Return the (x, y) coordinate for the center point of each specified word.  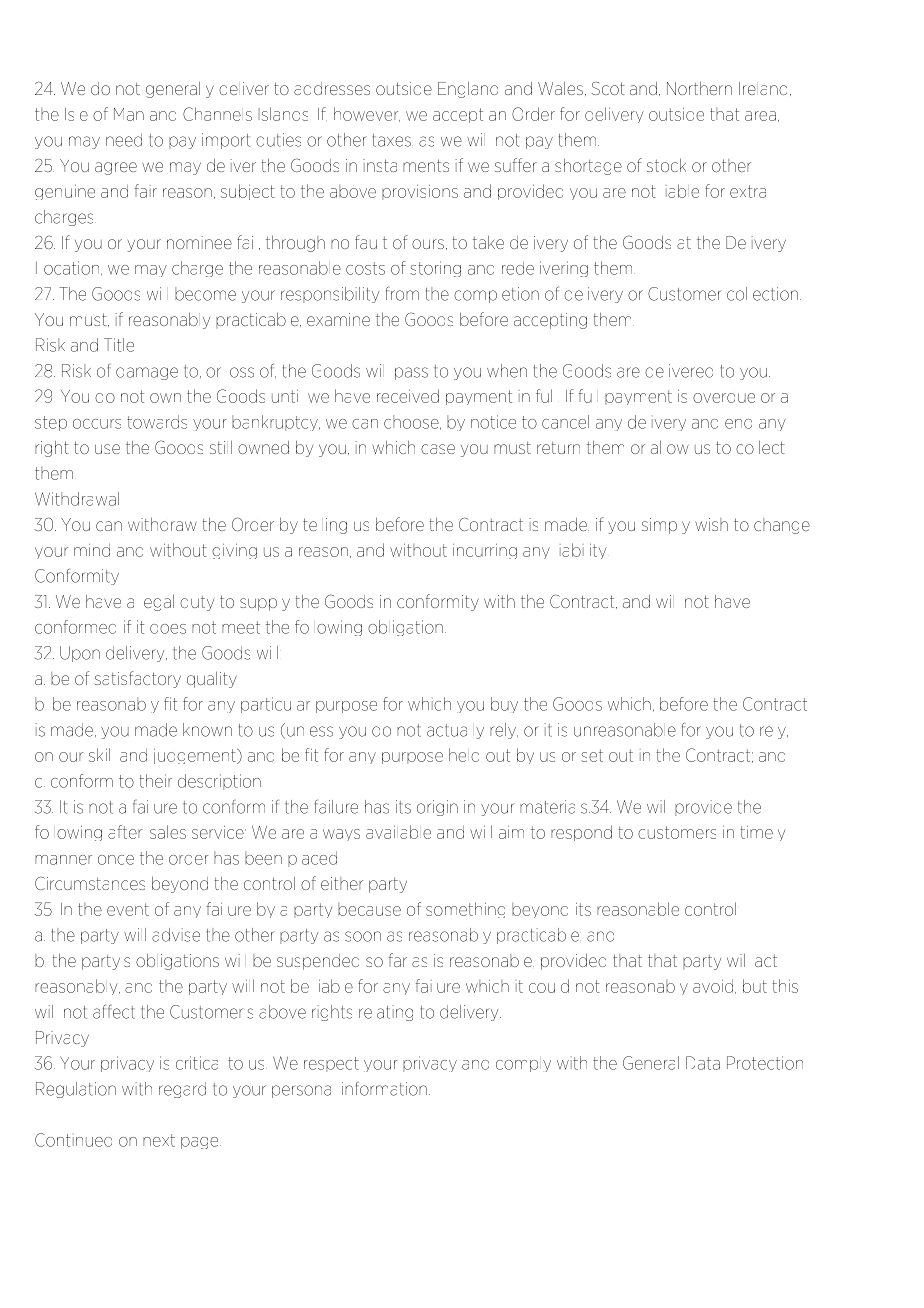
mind (92, 550)
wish (711, 524)
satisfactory (138, 679)
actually (455, 731)
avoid (714, 986)
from (402, 293)
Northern (699, 88)
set (592, 755)
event (128, 909)
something (465, 910)
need (124, 140)
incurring (485, 551)
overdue (724, 398)
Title (119, 345)
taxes (391, 140)
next (159, 1140)
